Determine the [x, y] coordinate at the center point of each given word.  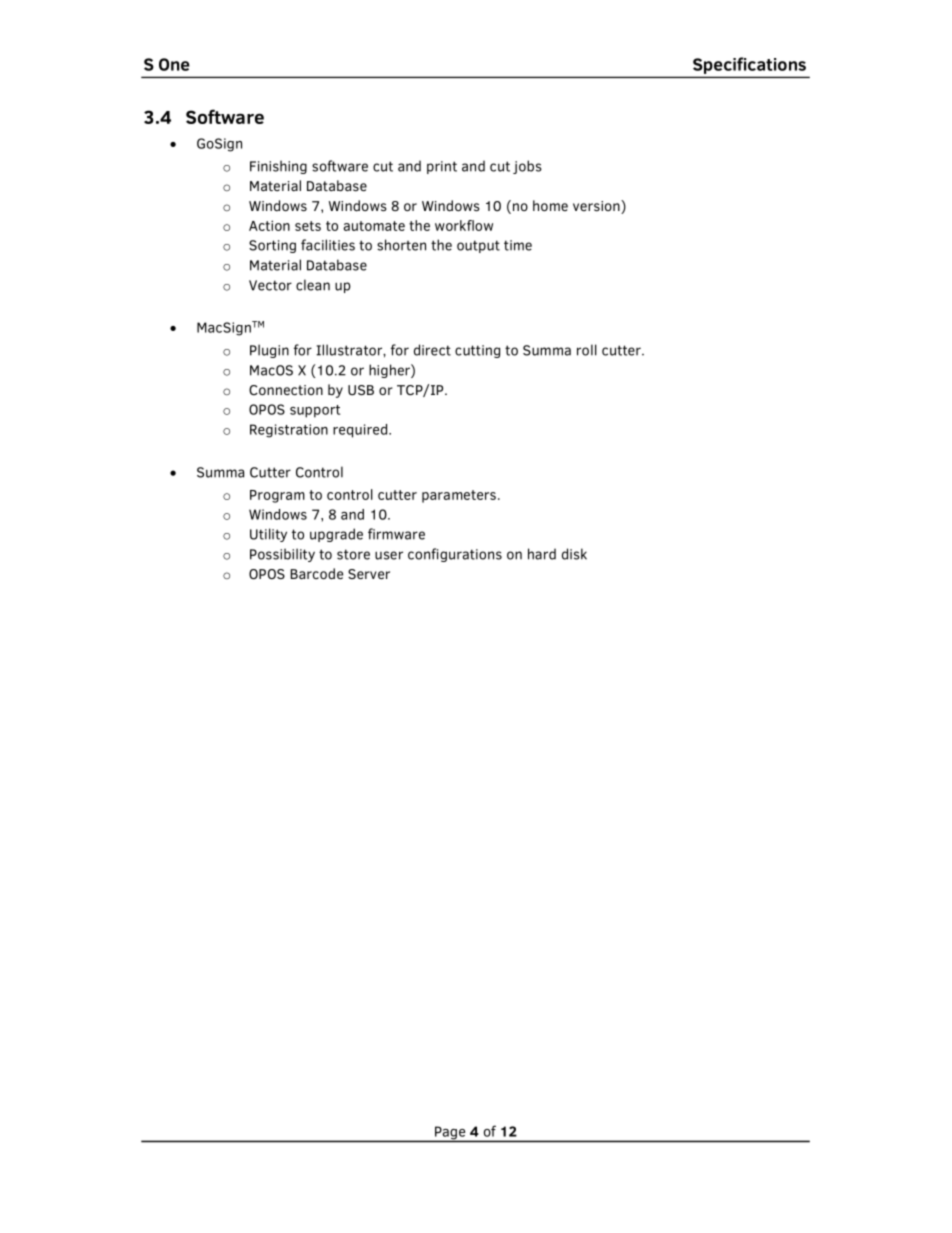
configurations [455, 555]
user [389, 555]
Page [450, 1134]
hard [542, 554]
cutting [477, 351]
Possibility [282, 555]
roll [587, 350]
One [174, 64]
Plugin [269, 351]
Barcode [316, 573]
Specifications [749, 65]
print [442, 167]
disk [574, 554]
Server [369, 574]
